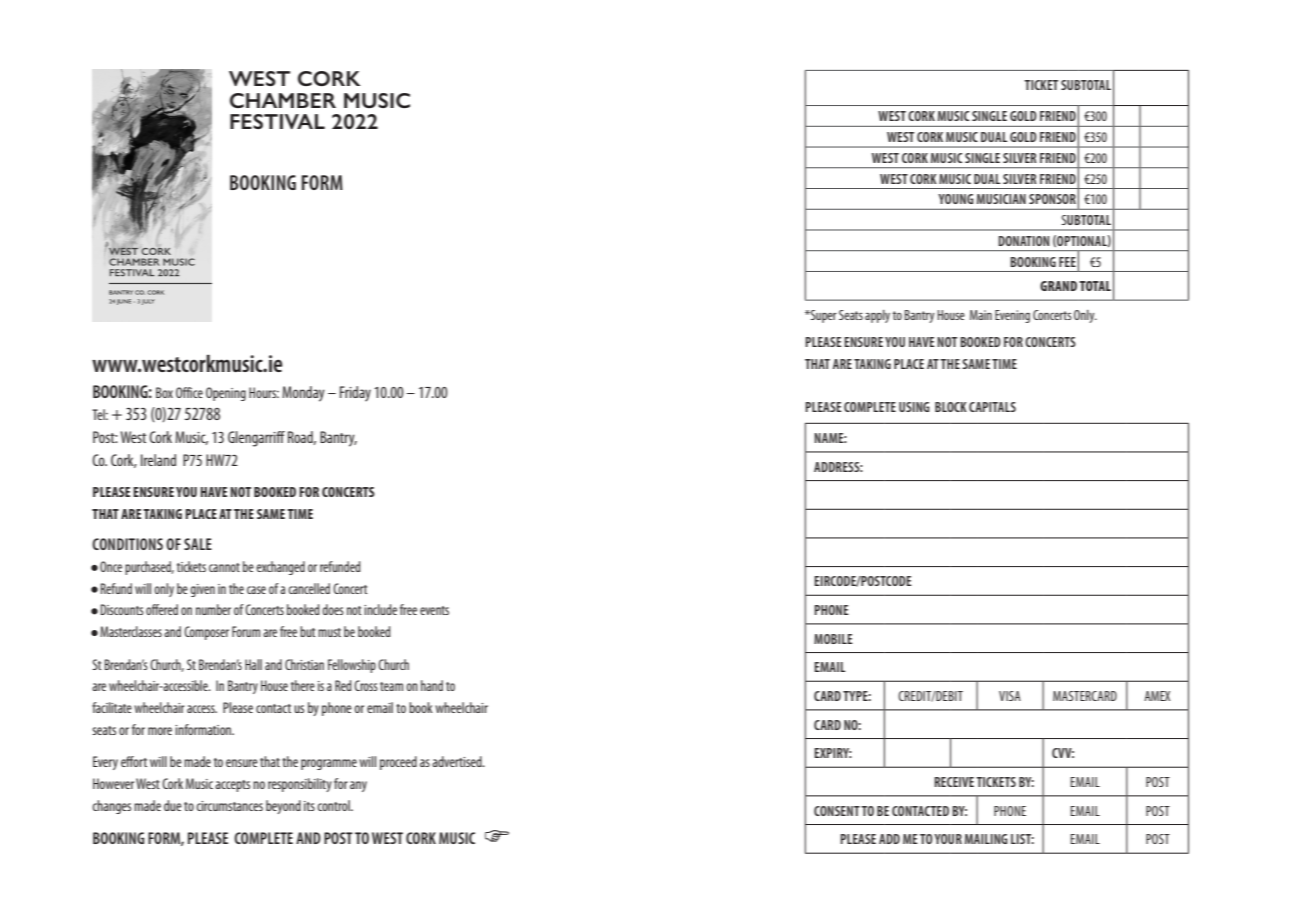 The image size is (1308, 924). I want to click on Forum, so click(246, 631).
